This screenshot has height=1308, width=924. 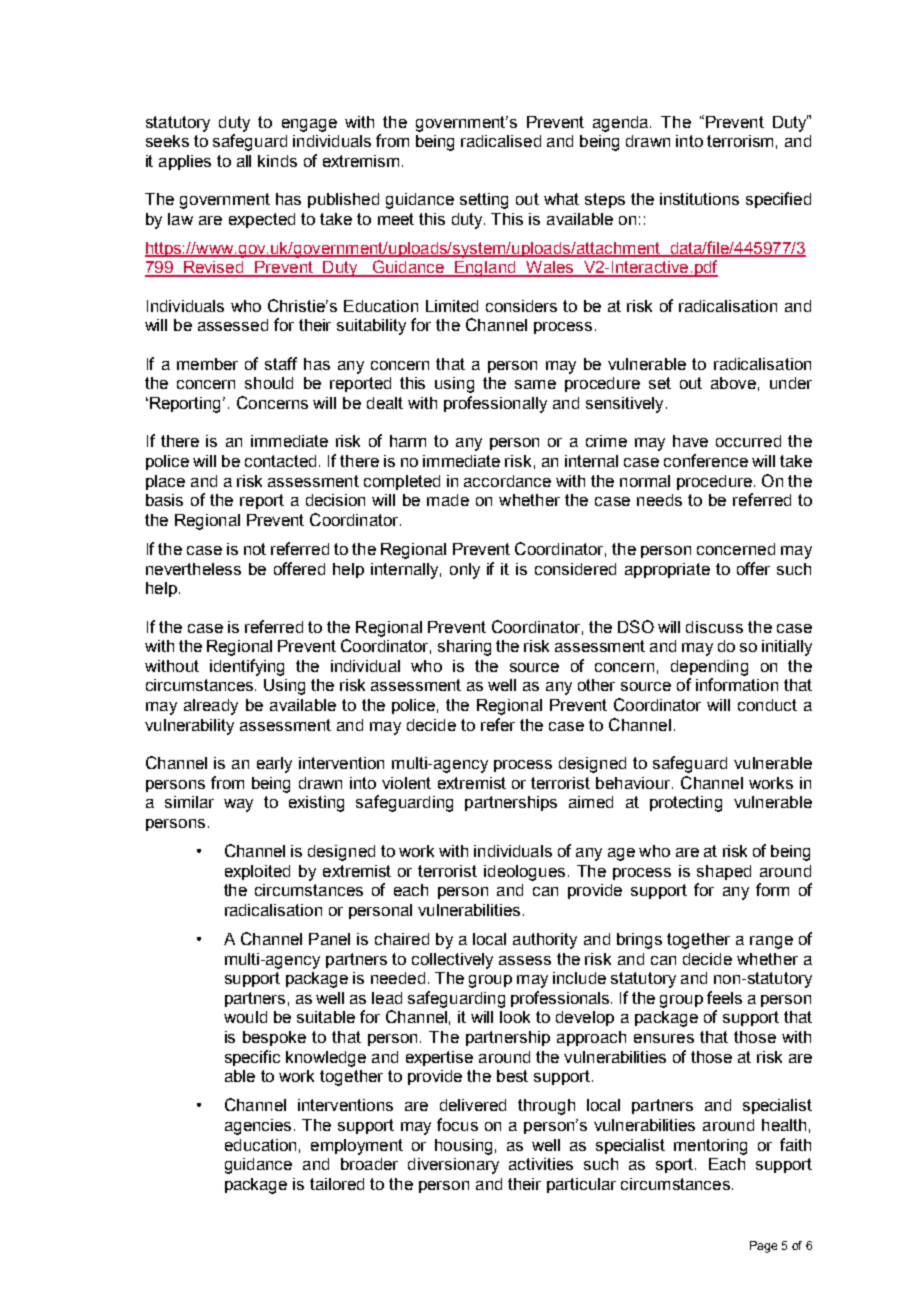 I want to click on Page, so click(x=763, y=1247).
